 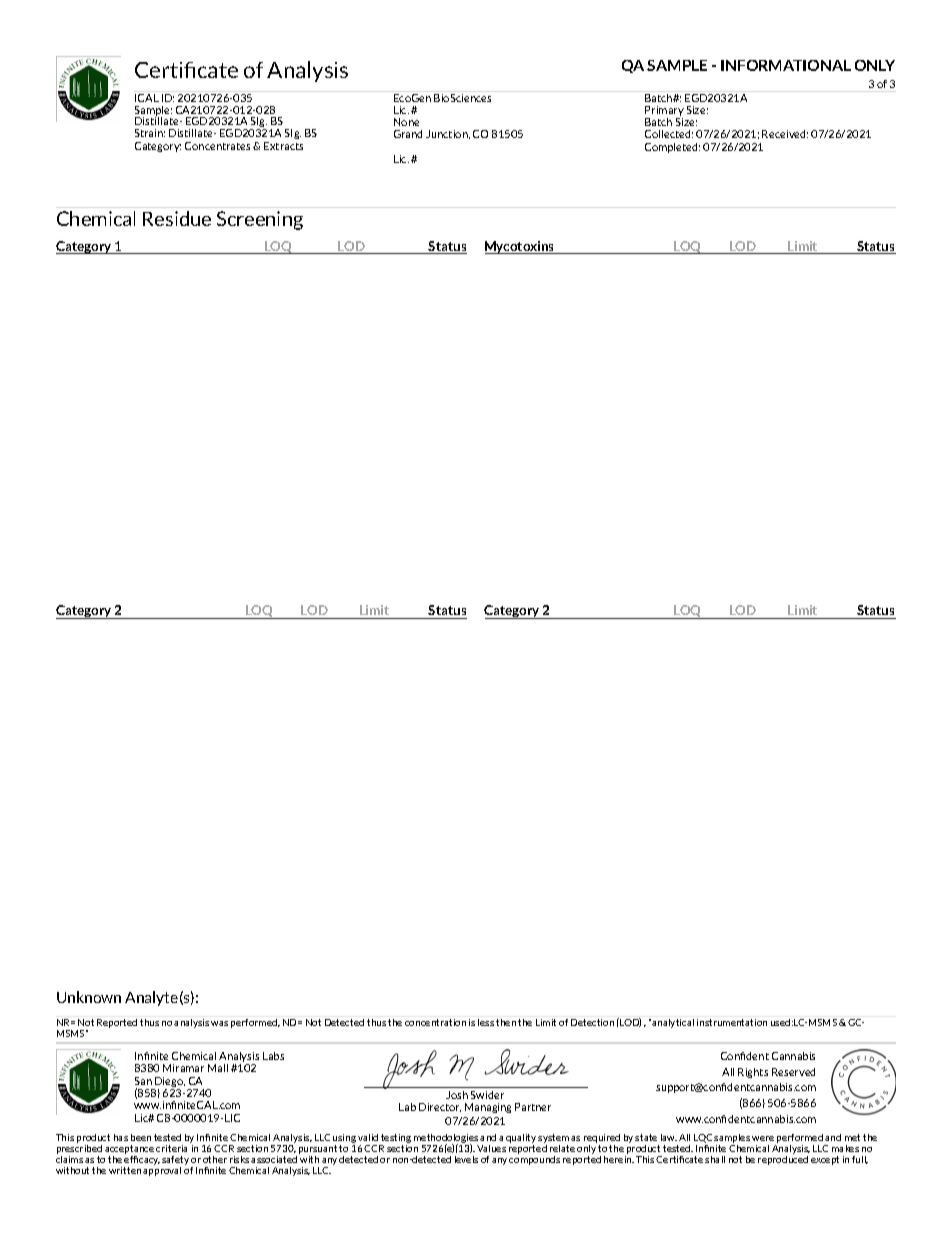 What do you see at coordinates (521, 247) in the page?
I see `Mycotoxins` at bounding box center [521, 247].
